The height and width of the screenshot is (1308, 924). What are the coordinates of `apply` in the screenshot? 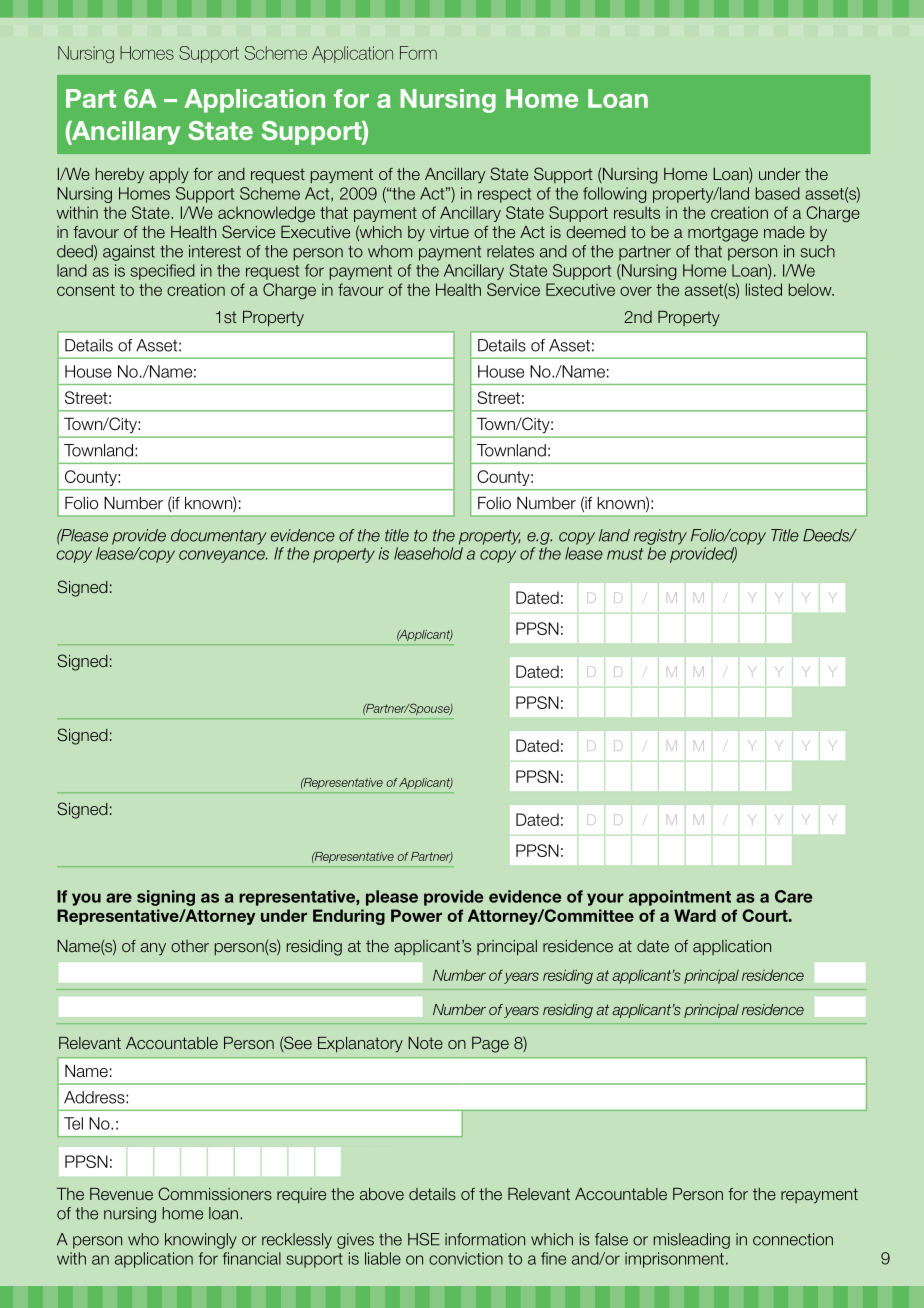 It's located at (169, 176).
